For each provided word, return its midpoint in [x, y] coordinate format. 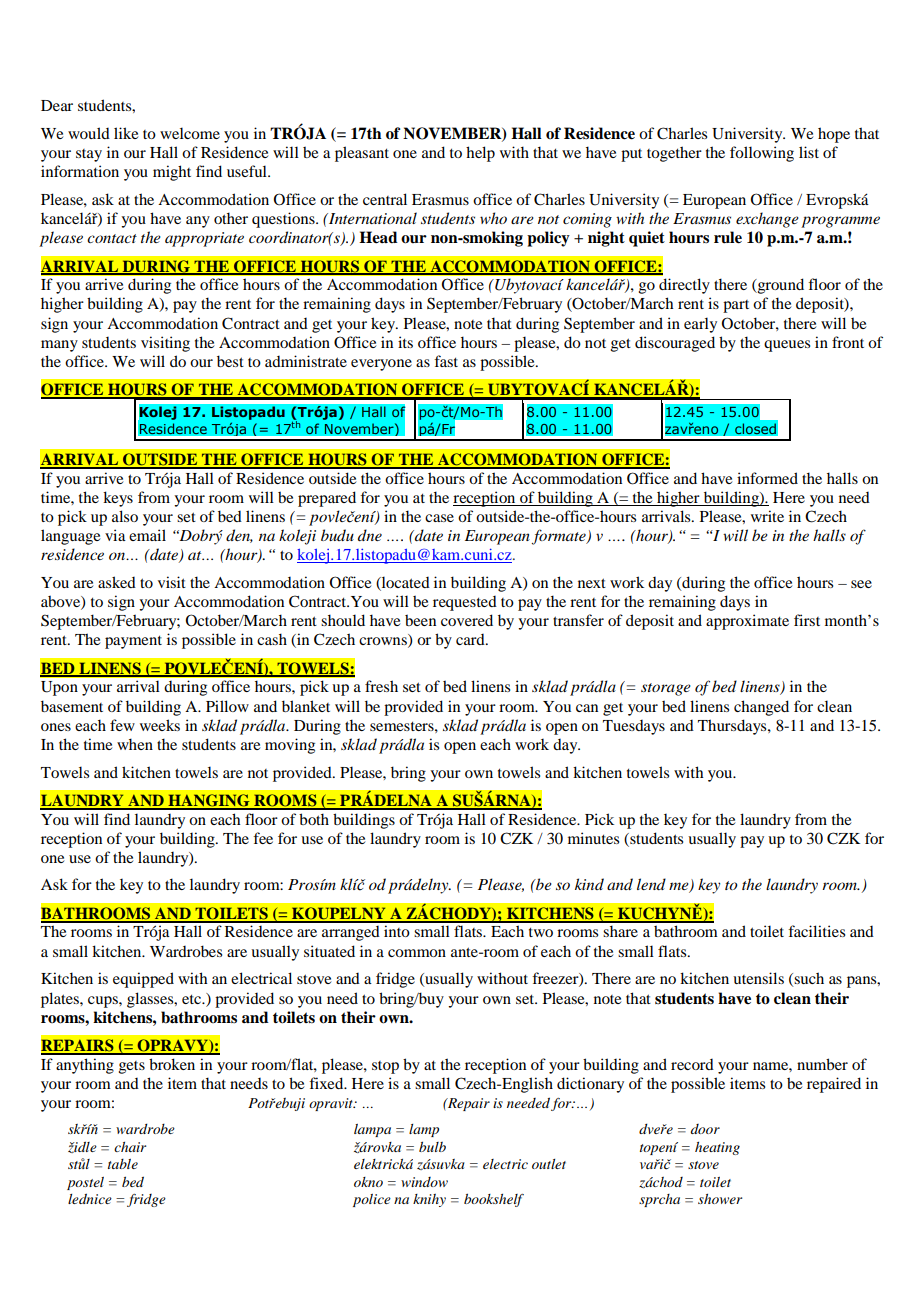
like [126, 133]
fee [263, 838]
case [439, 518]
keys [118, 499]
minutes [593, 838]
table [123, 1164]
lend [651, 884]
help [480, 154]
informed [767, 478]
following [762, 154]
